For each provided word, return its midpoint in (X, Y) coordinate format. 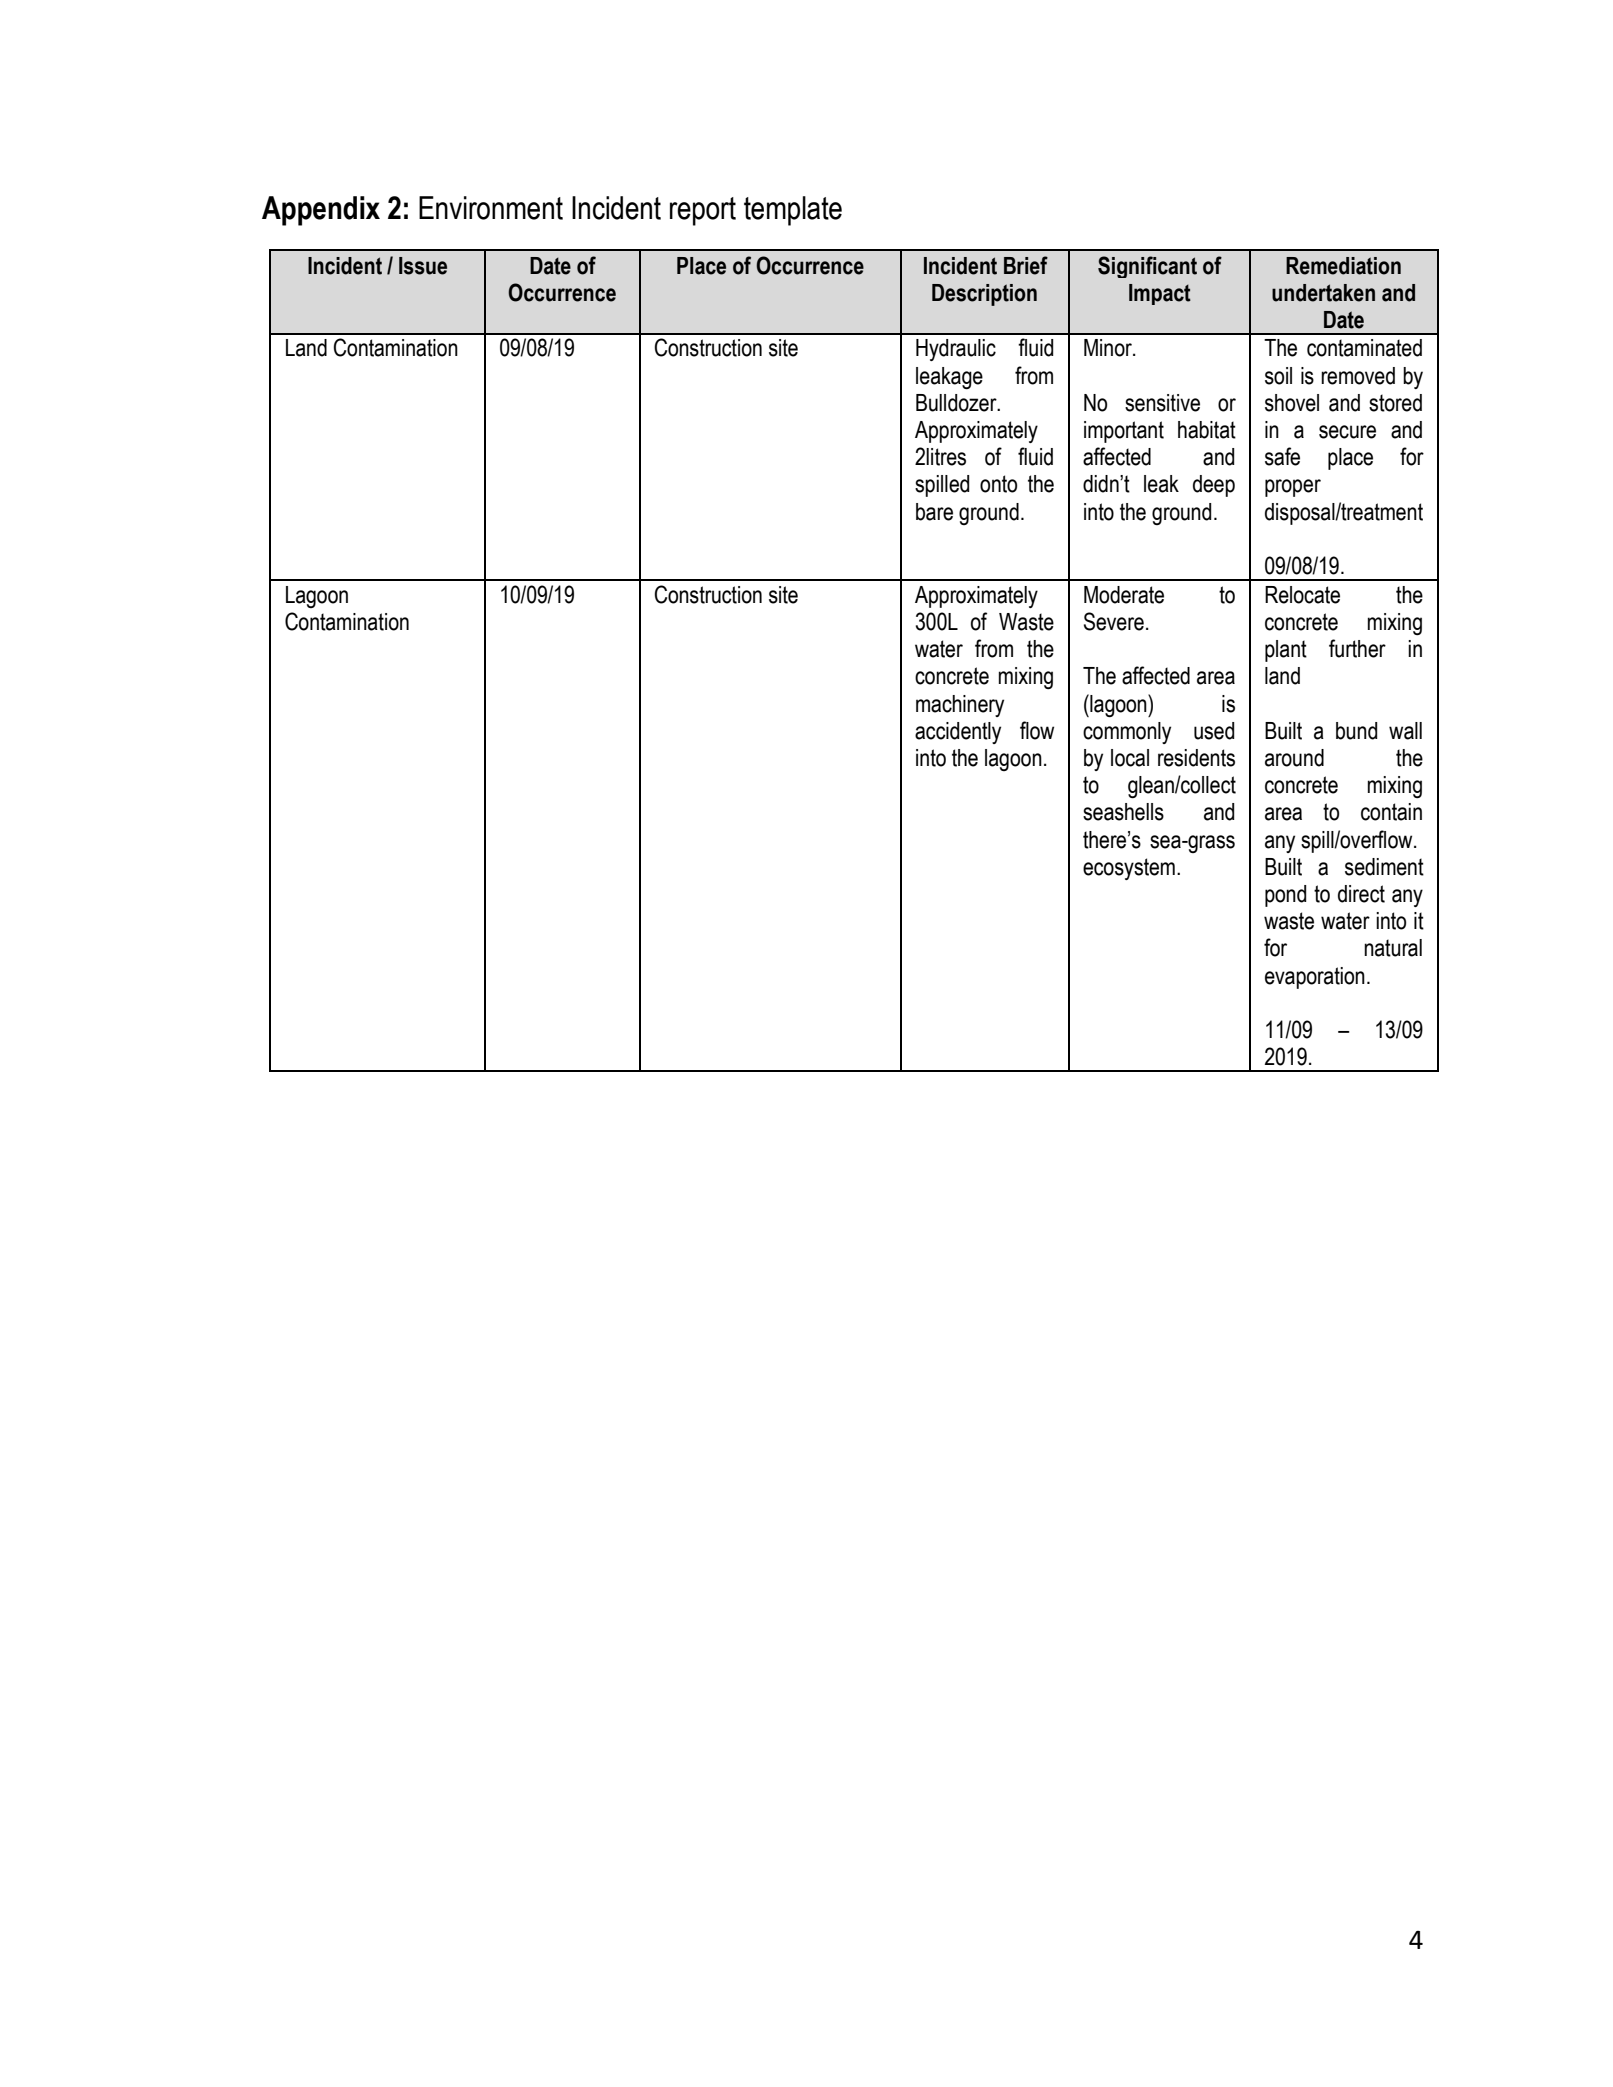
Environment (491, 208)
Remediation (1343, 266)
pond (1285, 896)
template (793, 211)
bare (934, 512)
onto (998, 484)
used (1214, 731)
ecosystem (1129, 869)
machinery (960, 706)
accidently (958, 733)
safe (1282, 456)
